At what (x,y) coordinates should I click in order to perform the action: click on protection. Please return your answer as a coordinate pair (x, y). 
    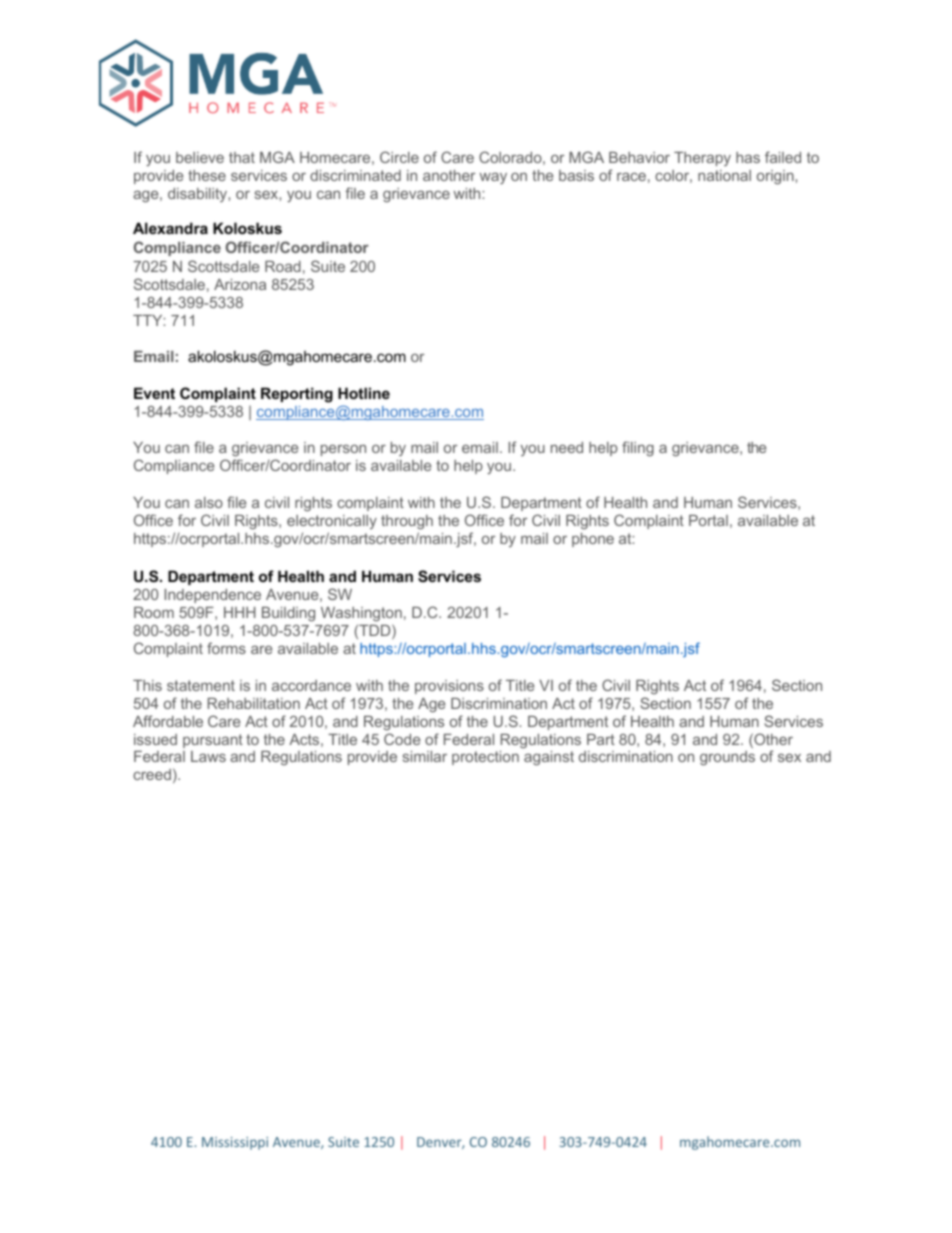
    Looking at the image, I should click on (485, 758).
